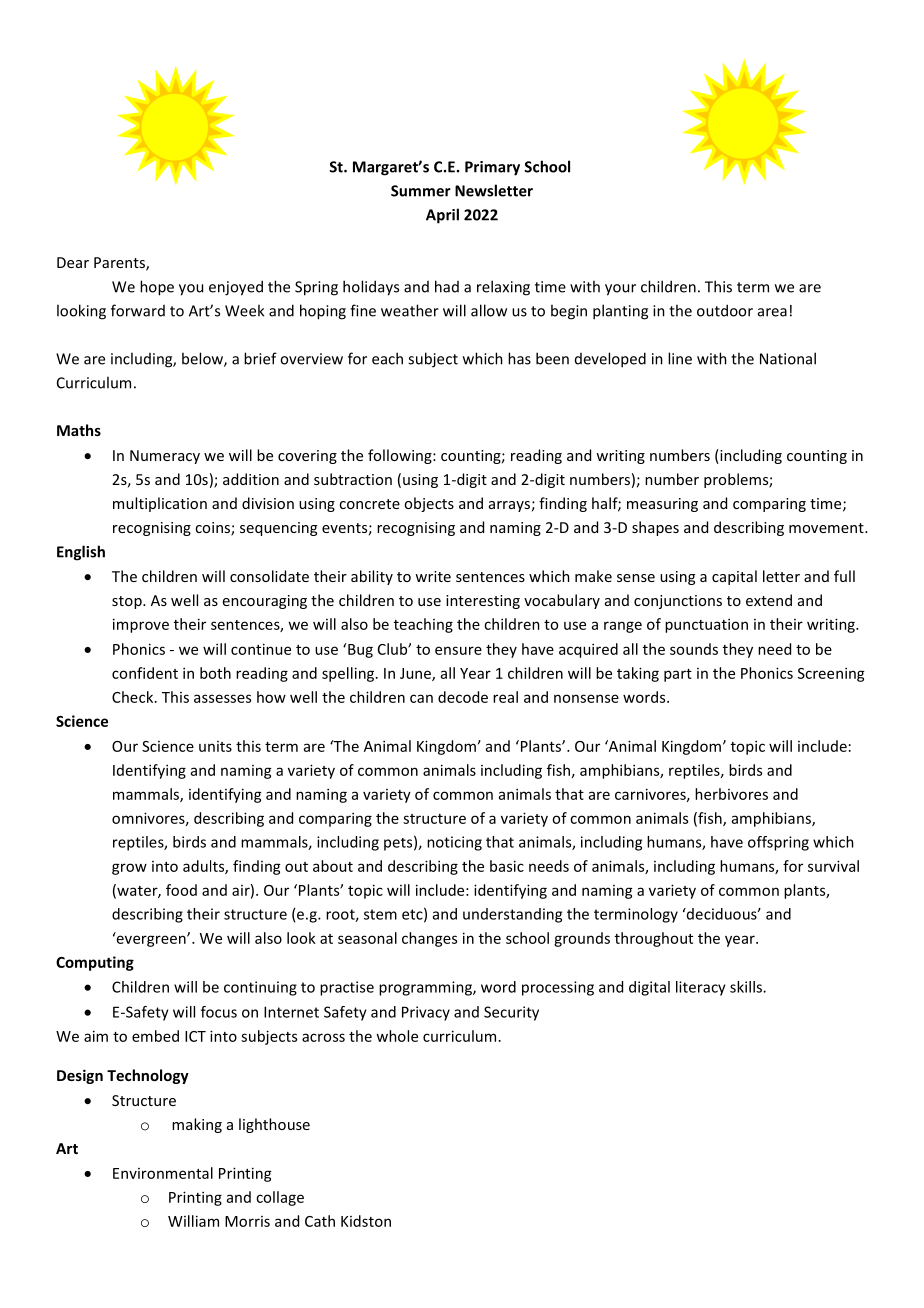 This screenshot has height=1308, width=924. I want to click on outdoor, so click(725, 310).
